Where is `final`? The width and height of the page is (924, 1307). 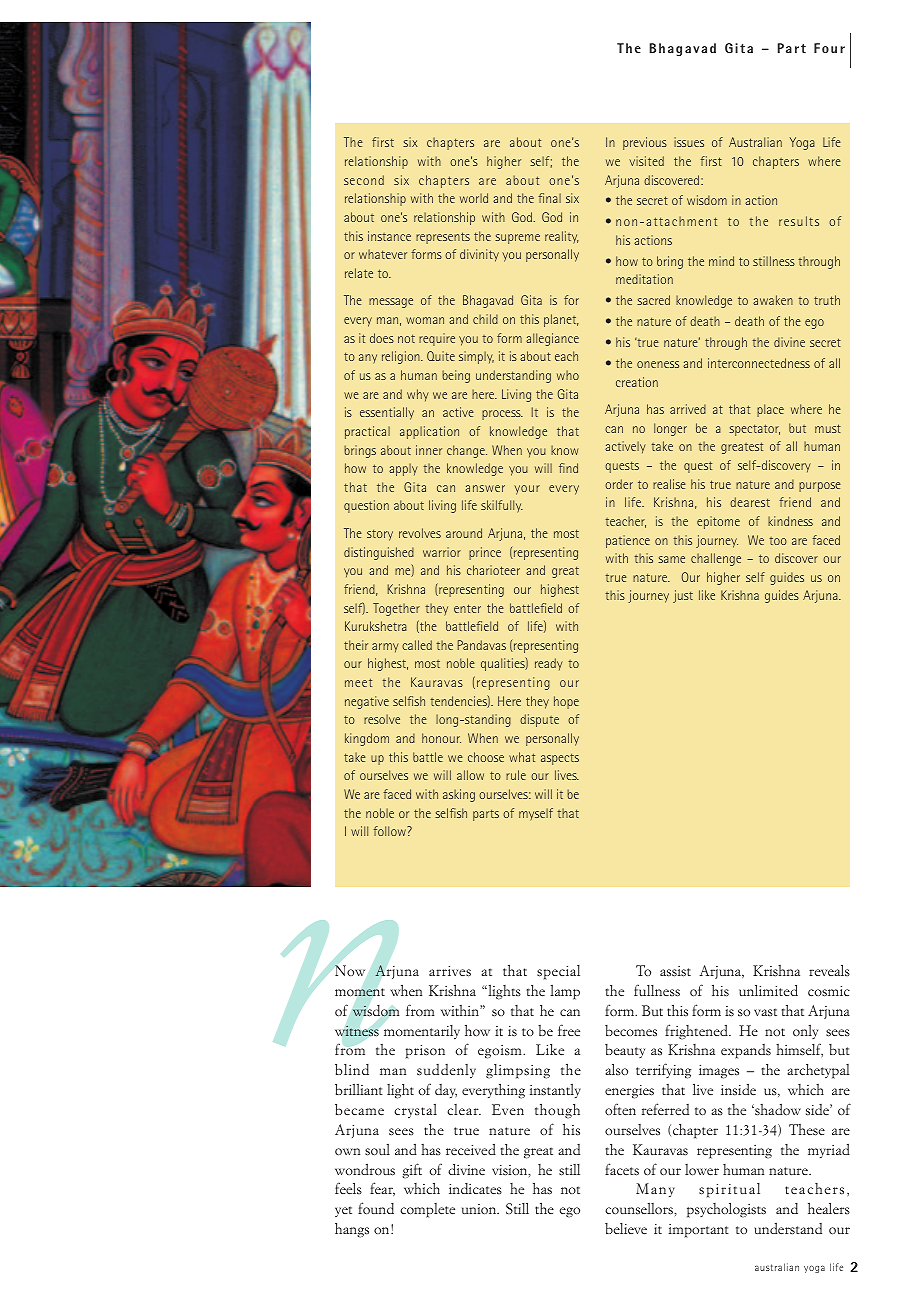
final is located at coordinates (549, 198).
